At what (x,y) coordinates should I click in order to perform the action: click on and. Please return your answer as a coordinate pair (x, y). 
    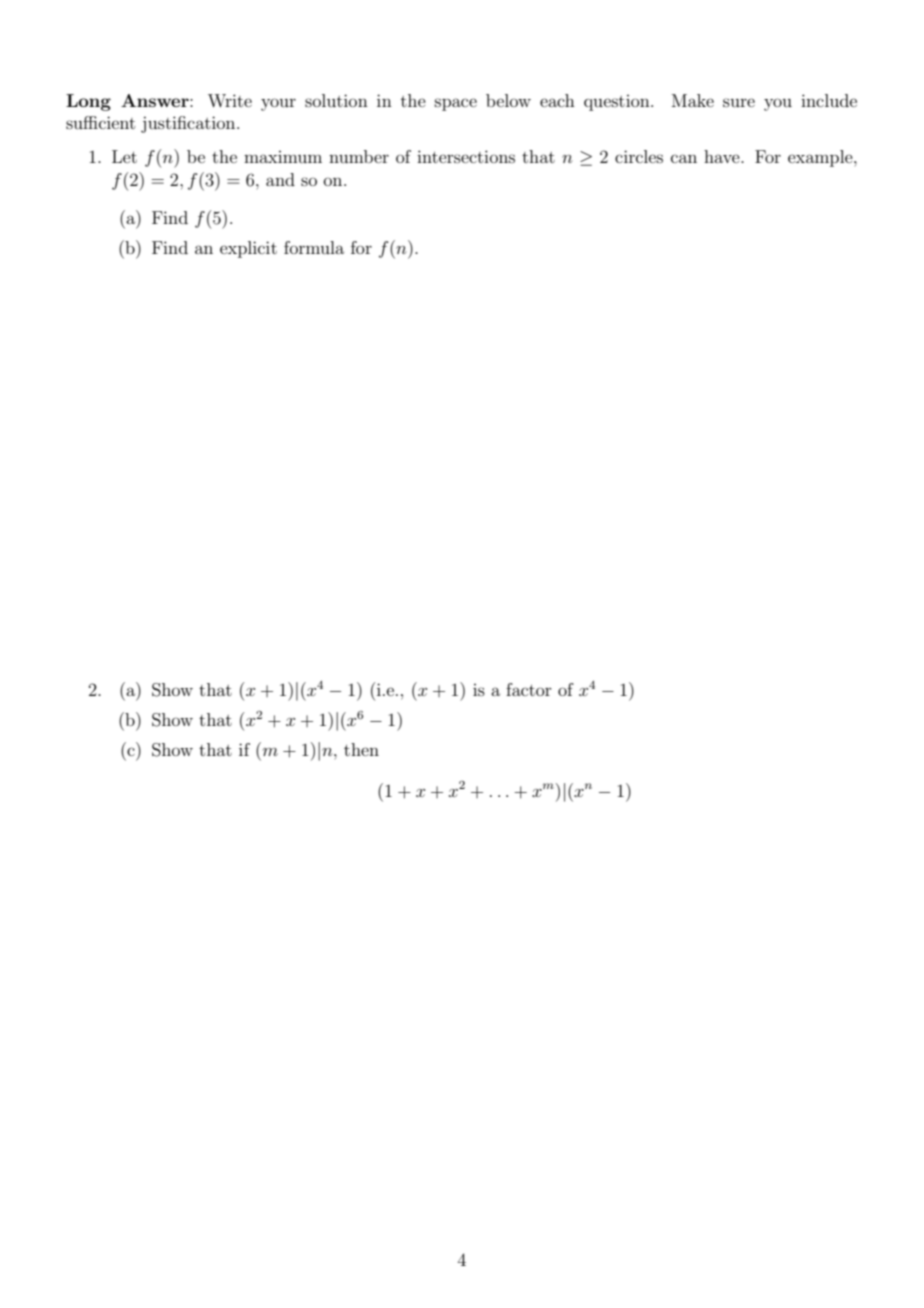
    Looking at the image, I should click on (280, 179).
